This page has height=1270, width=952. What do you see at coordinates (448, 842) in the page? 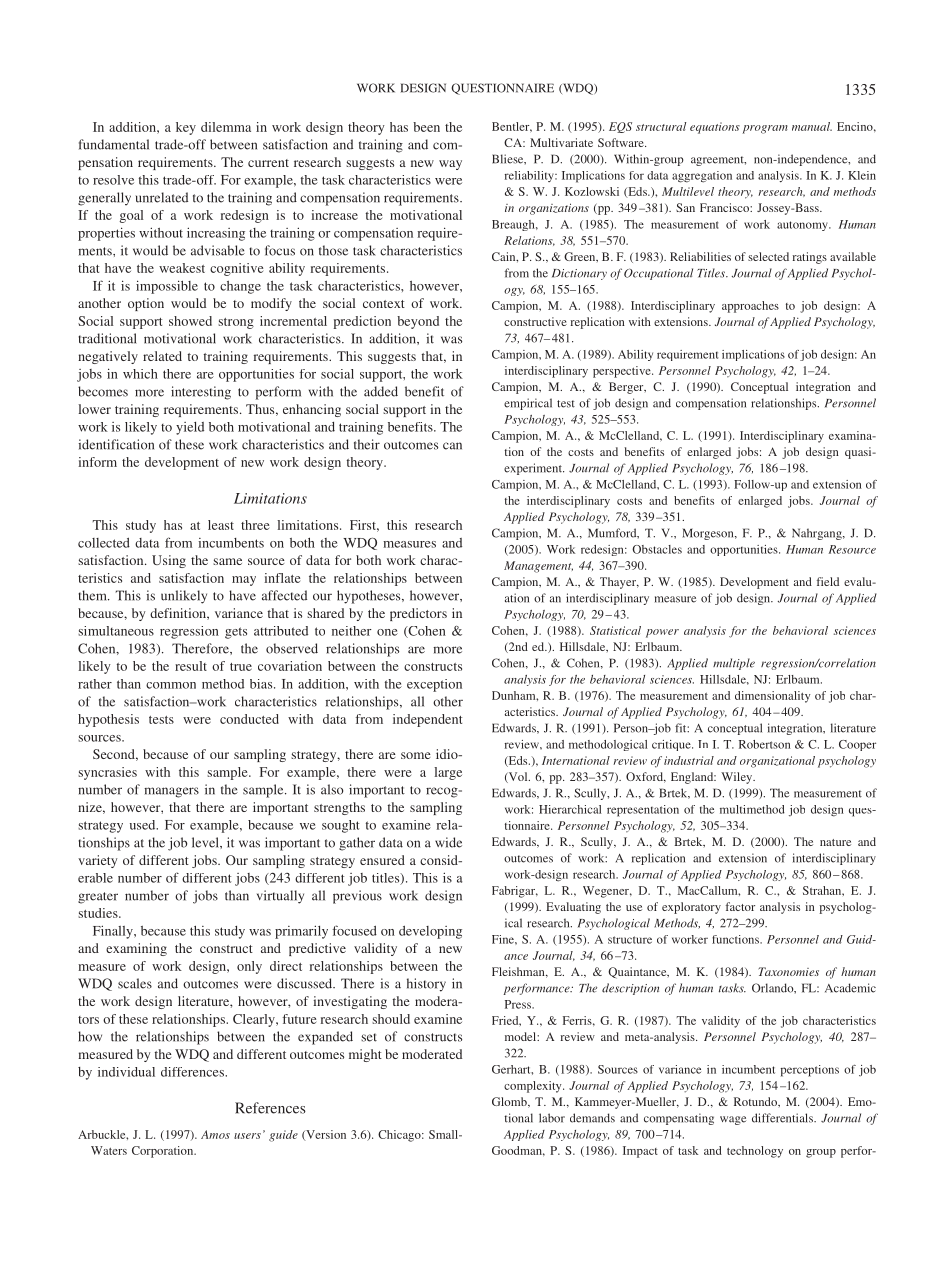
I see `wide` at bounding box center [448, 842].
